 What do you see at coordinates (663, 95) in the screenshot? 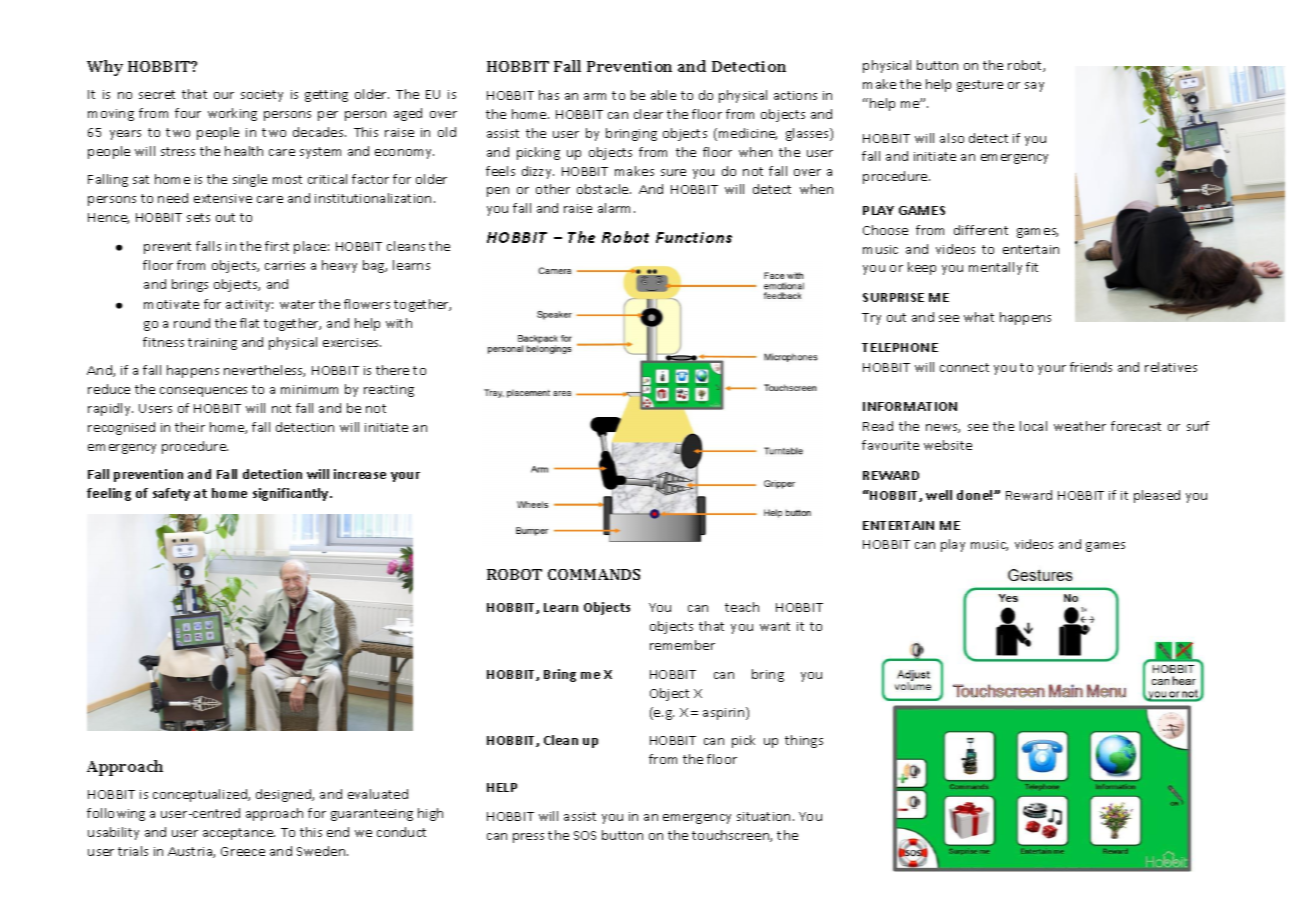
I see `able` at bounding box center [663, 95].
